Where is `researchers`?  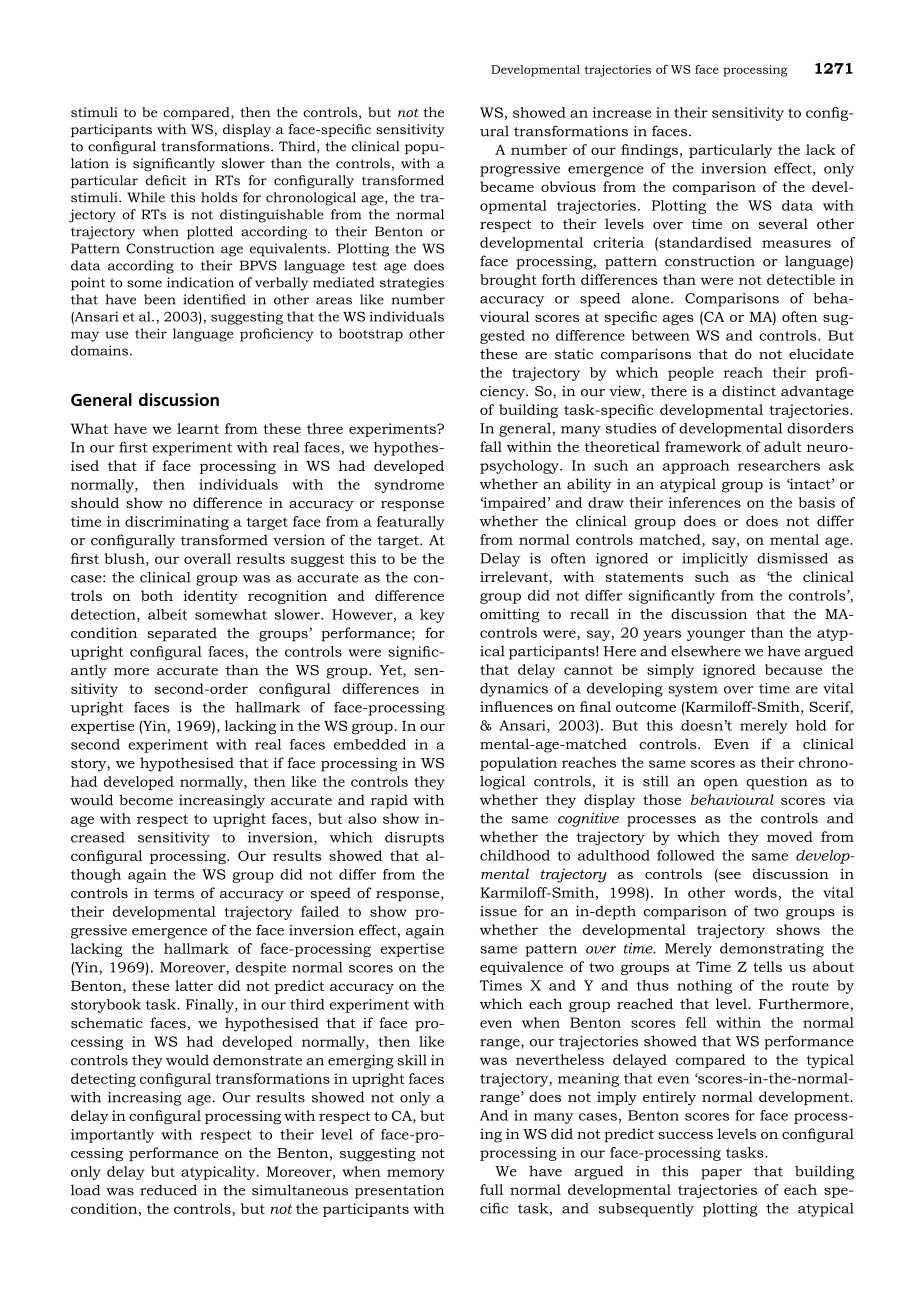 researchers is located at coordinates (779, 465).
